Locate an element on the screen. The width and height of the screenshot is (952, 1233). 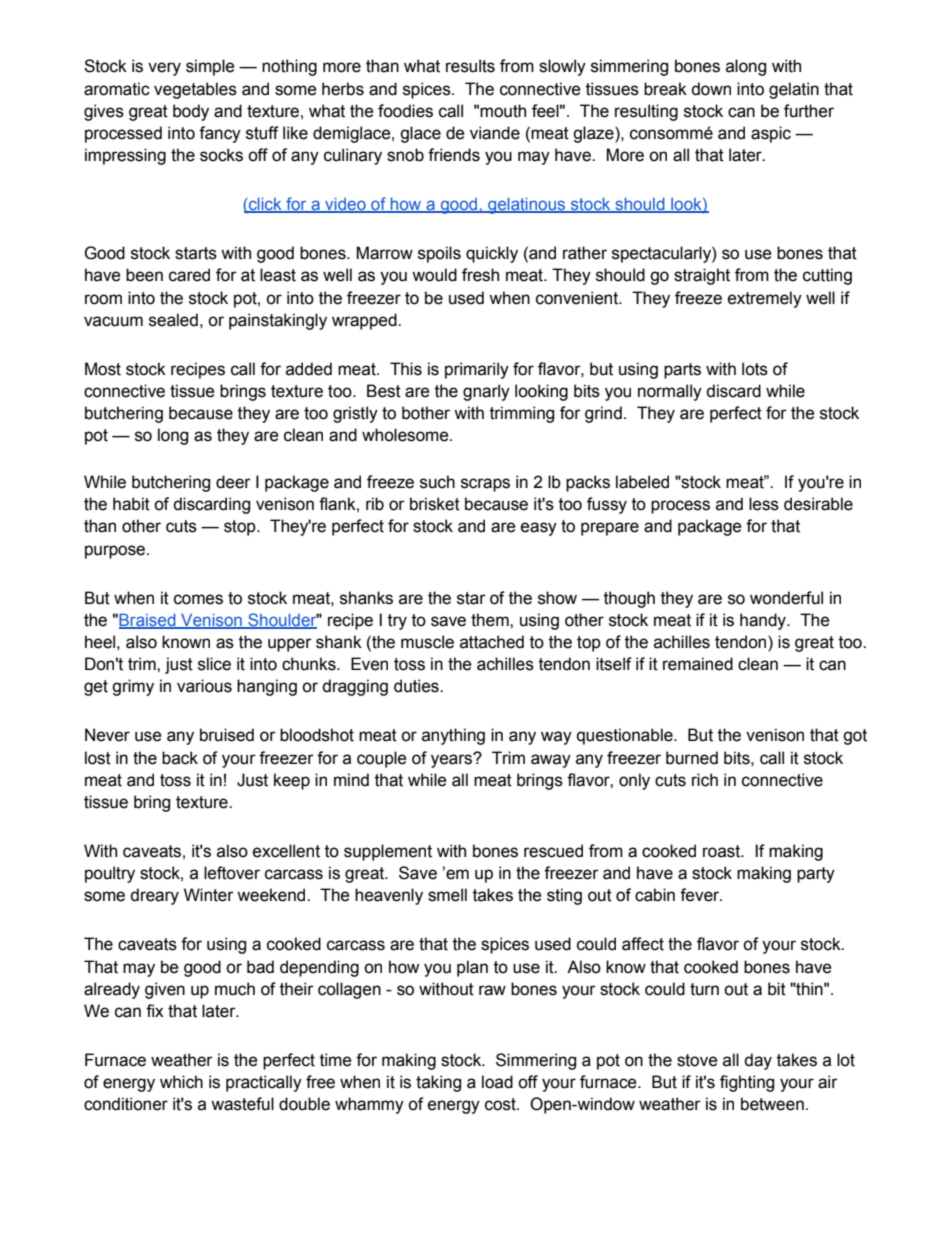
rescued is located at coordinates (553, 851).
